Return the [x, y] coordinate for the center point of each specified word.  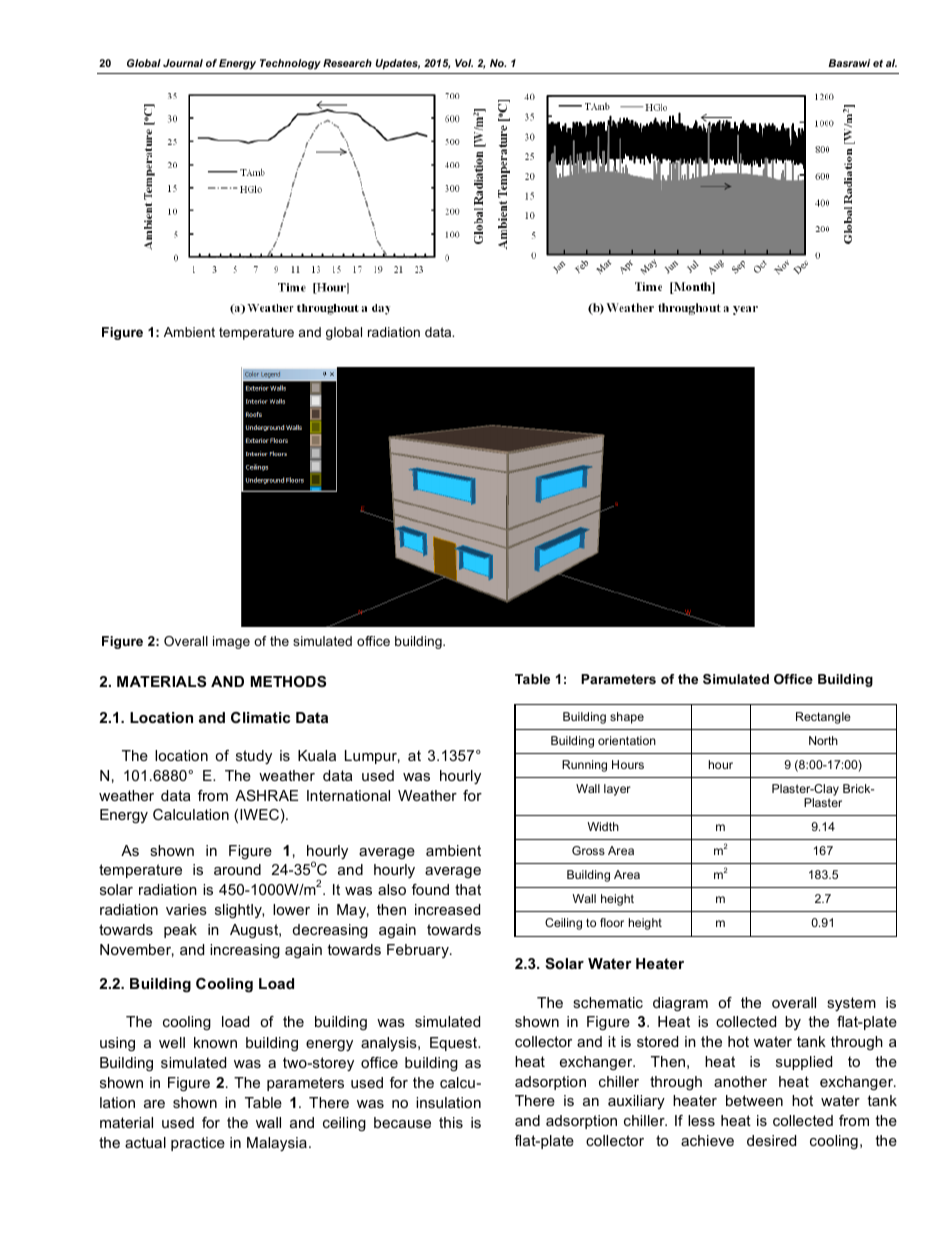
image [231, 642]
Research [347, 63]
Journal [183, 63]
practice [198, 1144]
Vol [464, 63]
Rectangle [823, 718]
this [451, 1122]
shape [627, 718]
